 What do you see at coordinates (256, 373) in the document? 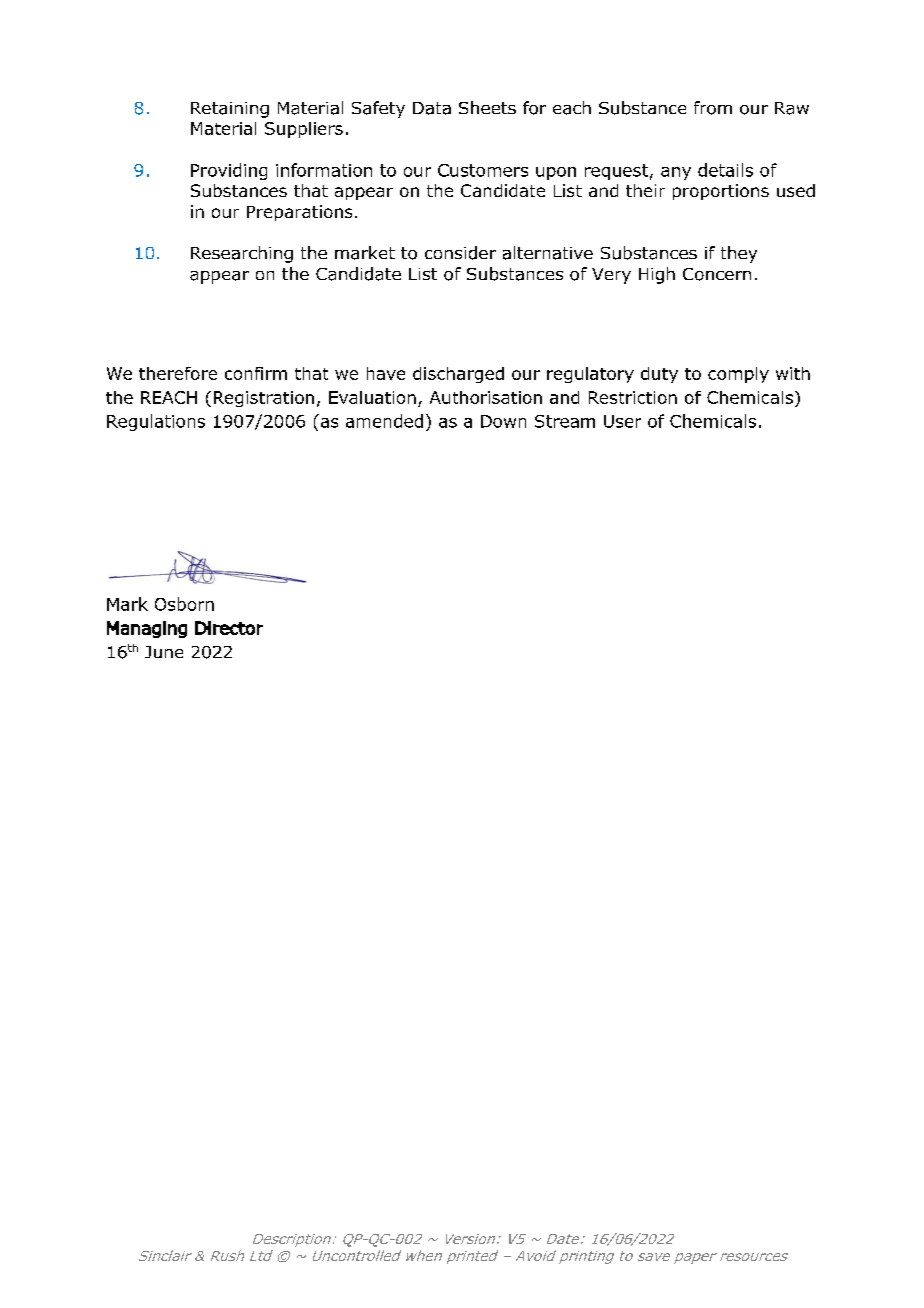
I see `confirm` at bounding box center [256, 373].
